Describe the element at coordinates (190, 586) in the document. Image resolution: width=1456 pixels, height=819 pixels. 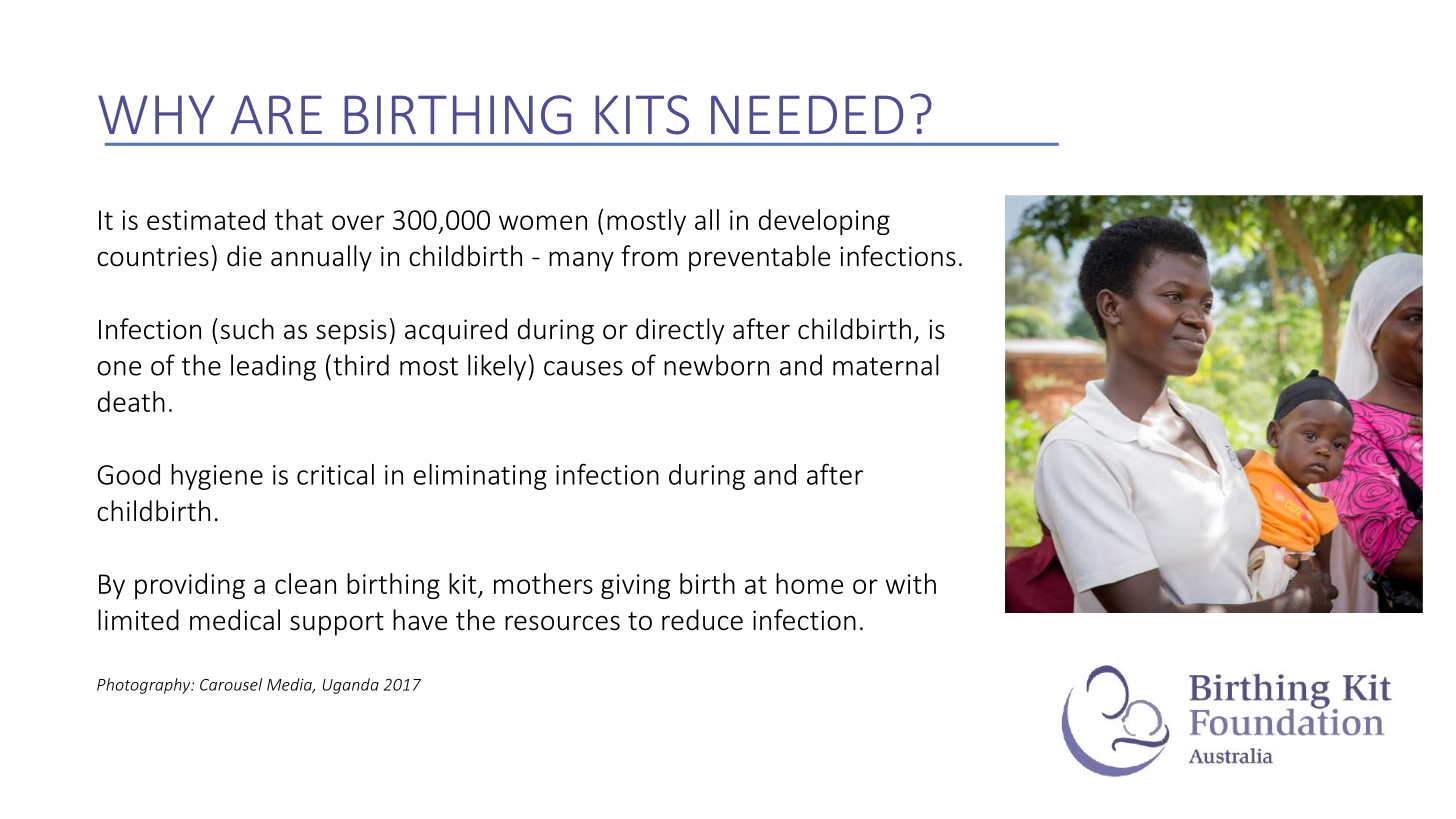
I see `providing` at that location.
